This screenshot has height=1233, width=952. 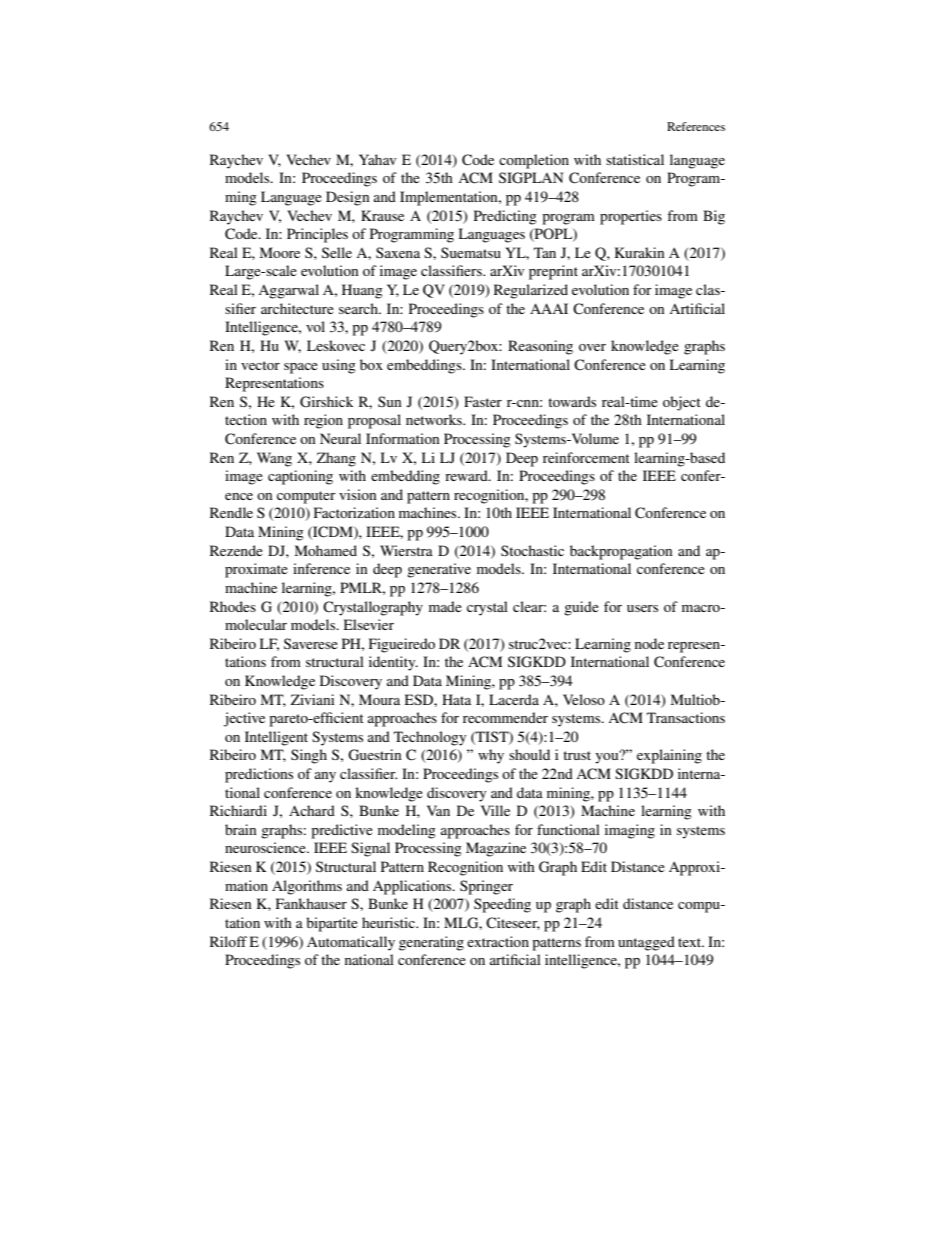 What do you see at coordinates (502, 905) in the screenshot?
I see `Speeding` at bounding box center [502, 905].
